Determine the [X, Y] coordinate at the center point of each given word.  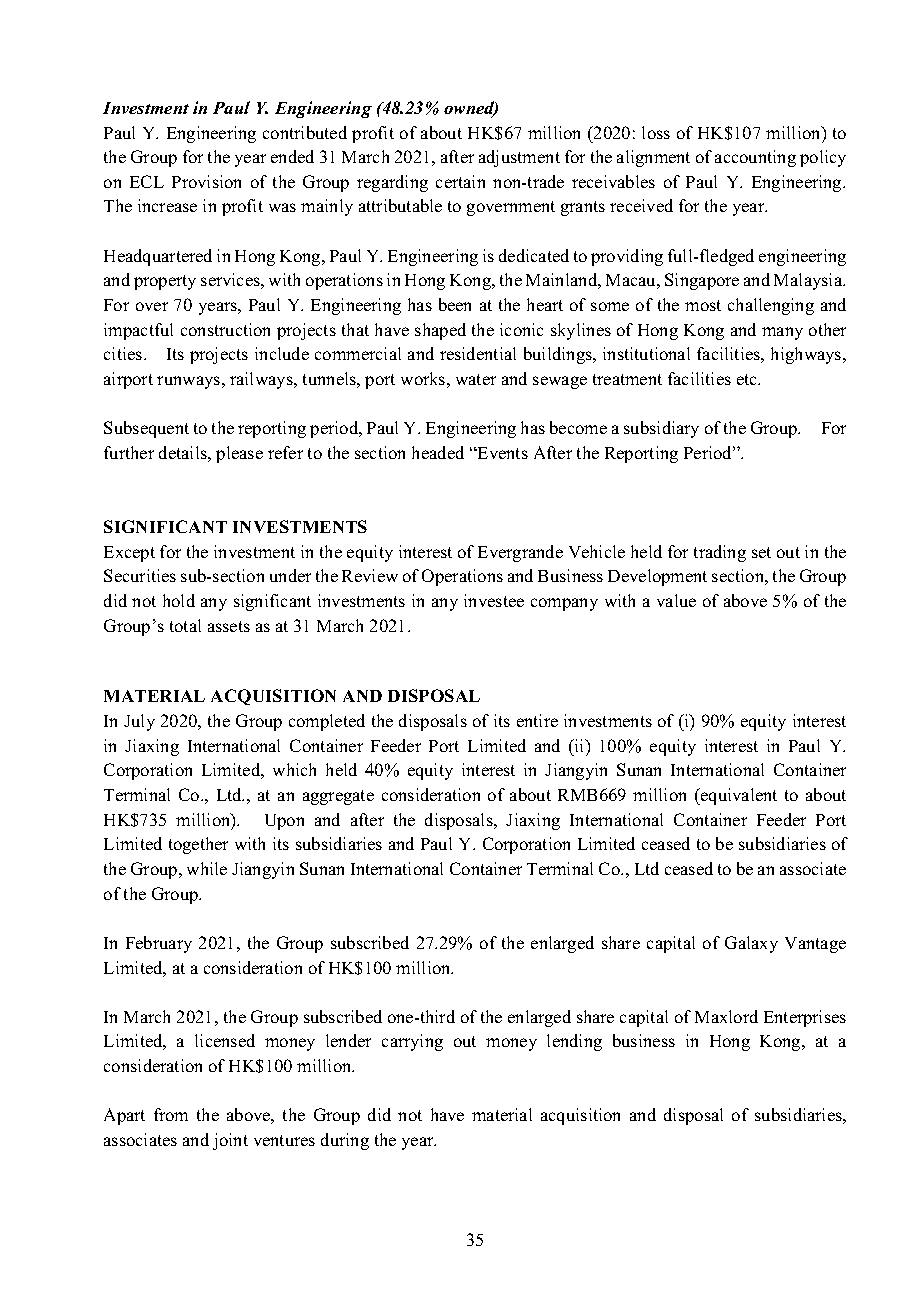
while [207, 868]
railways [262, 380]
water [476, 379]
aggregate [338, 797]
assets [229, 626]
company [564, 604]
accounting [755, 158]
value [676, 600]
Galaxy [751, 944]
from [171, 1114]
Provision [206, 181]
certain [460, 181]
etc [748, 379]
